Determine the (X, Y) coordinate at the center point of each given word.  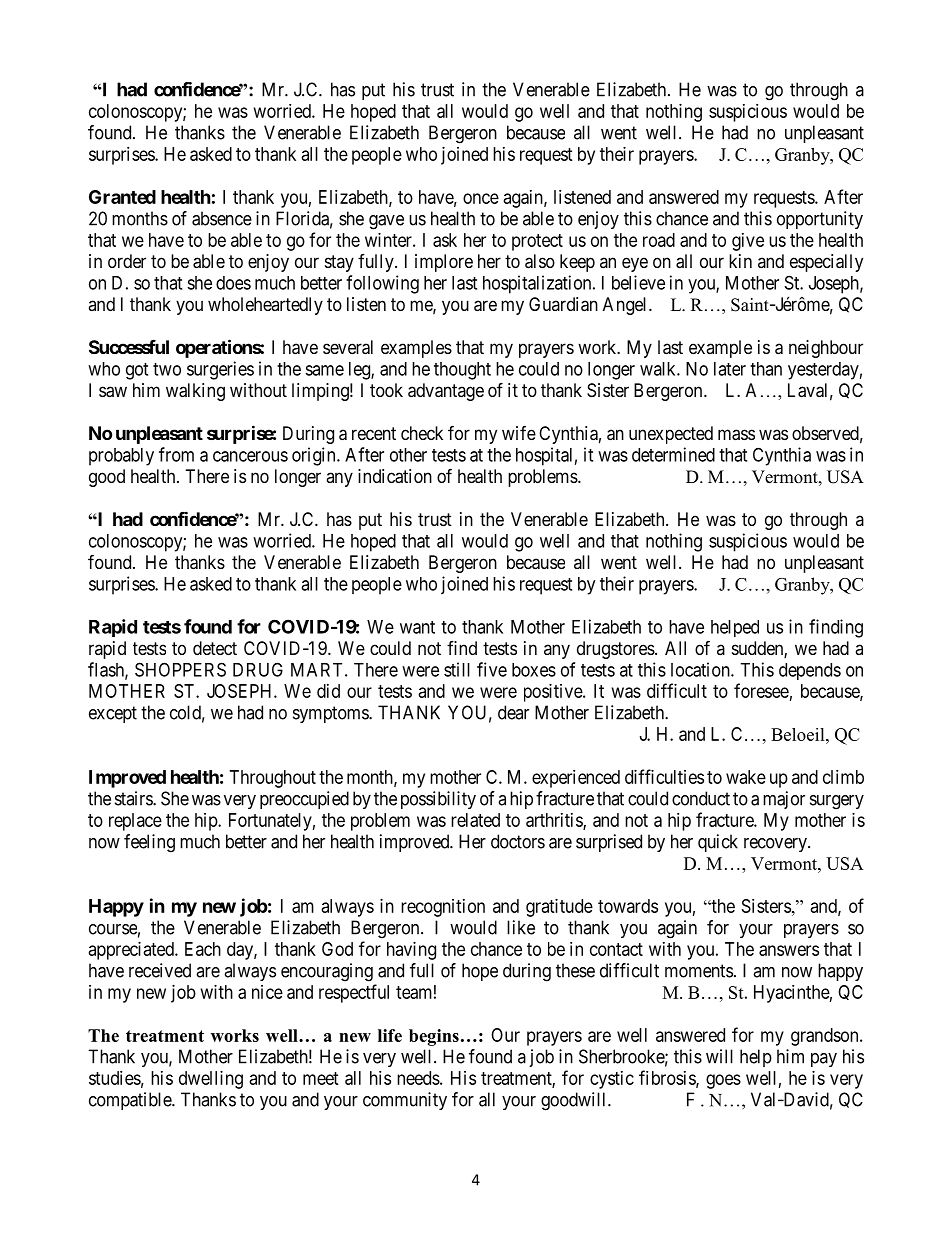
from (176, 454)
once (481, 198)
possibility (438, 800)
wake (746, 777)
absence (222, 218)
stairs (134, 798)
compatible (131, 1101)
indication (395, 476)
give (748, 242)
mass (736, 435)
